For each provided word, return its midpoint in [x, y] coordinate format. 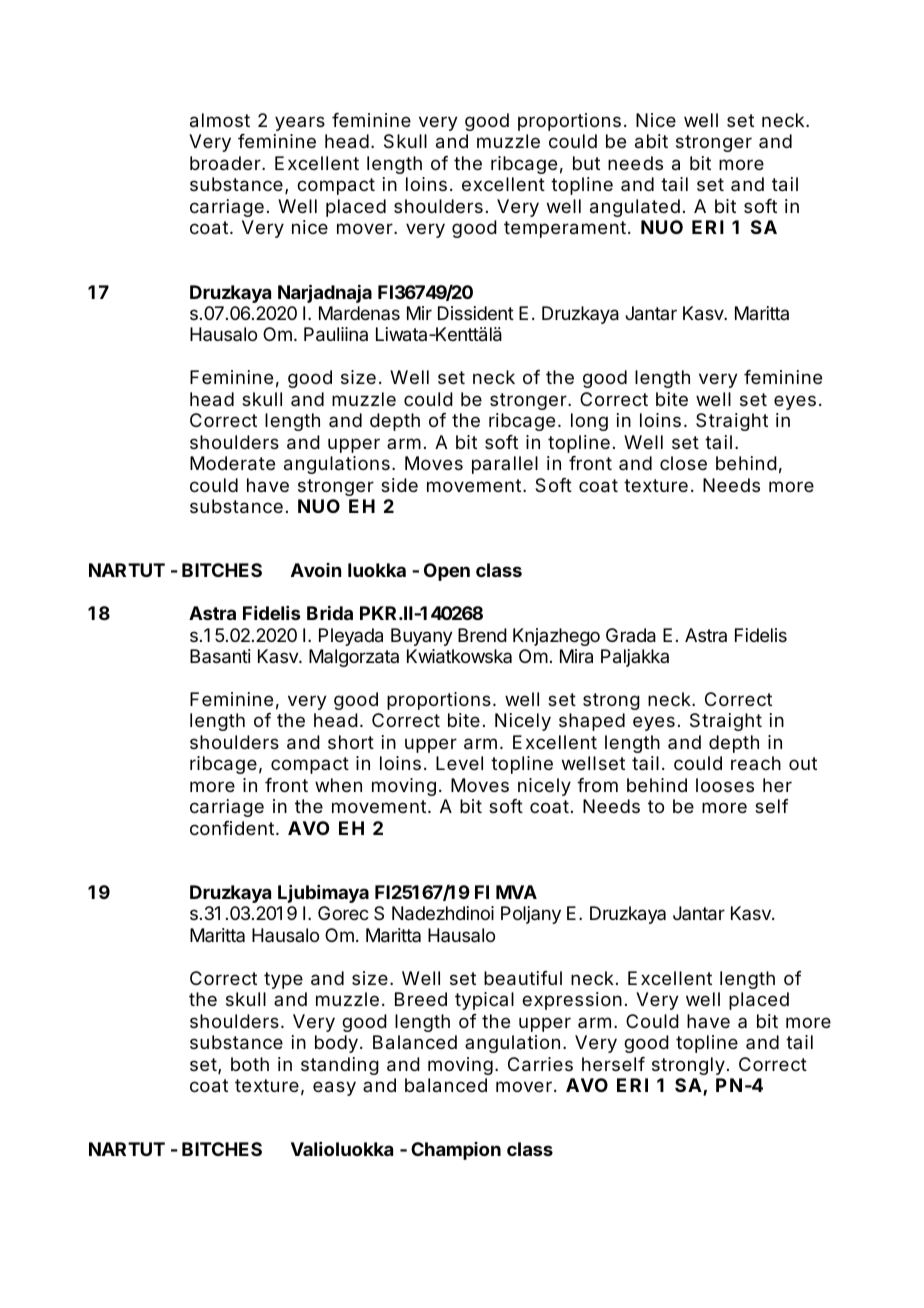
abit [651, 141]
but [586, 163]
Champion [456, 1151]
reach [756, 763]
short [351, 742]
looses [725, 785]
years [300, 123]
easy [334, 1088]
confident [232, 828]
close [683, 463]
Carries [540, 1064]
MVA [516, 892]
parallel [505, 465]
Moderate [232, 463]
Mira [576, 656]
